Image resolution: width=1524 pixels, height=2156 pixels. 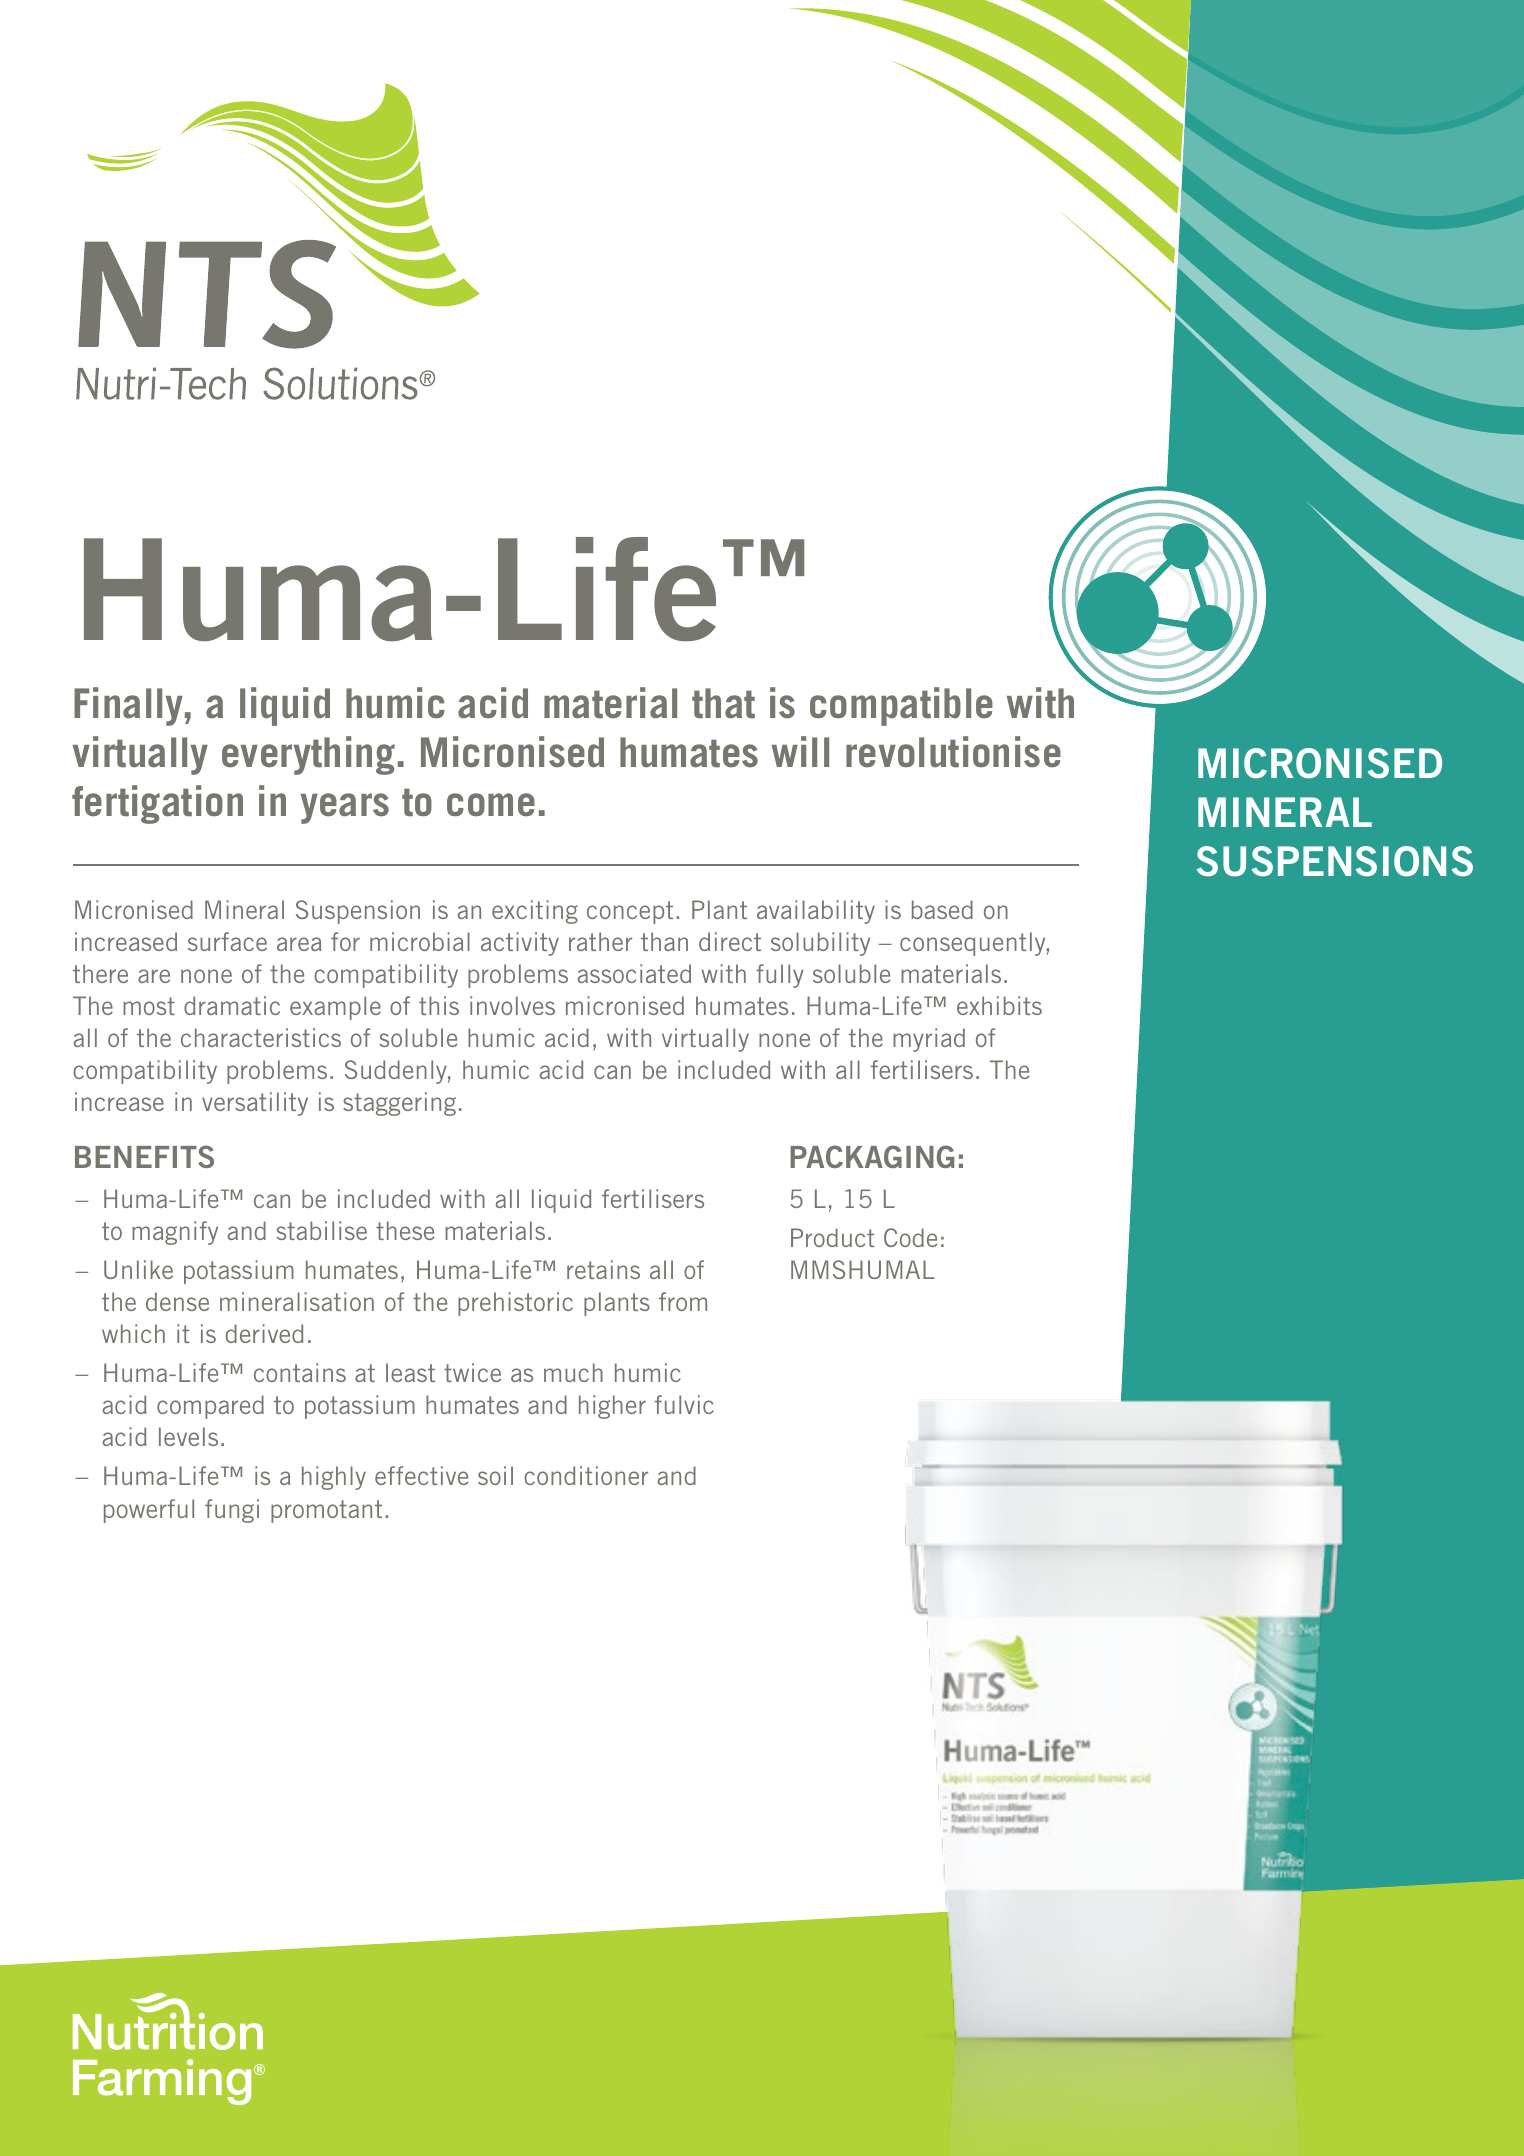 What do you see at coordinates (942, 909) in the screenshot?
I see `based` at bounding box center [942, 909].
